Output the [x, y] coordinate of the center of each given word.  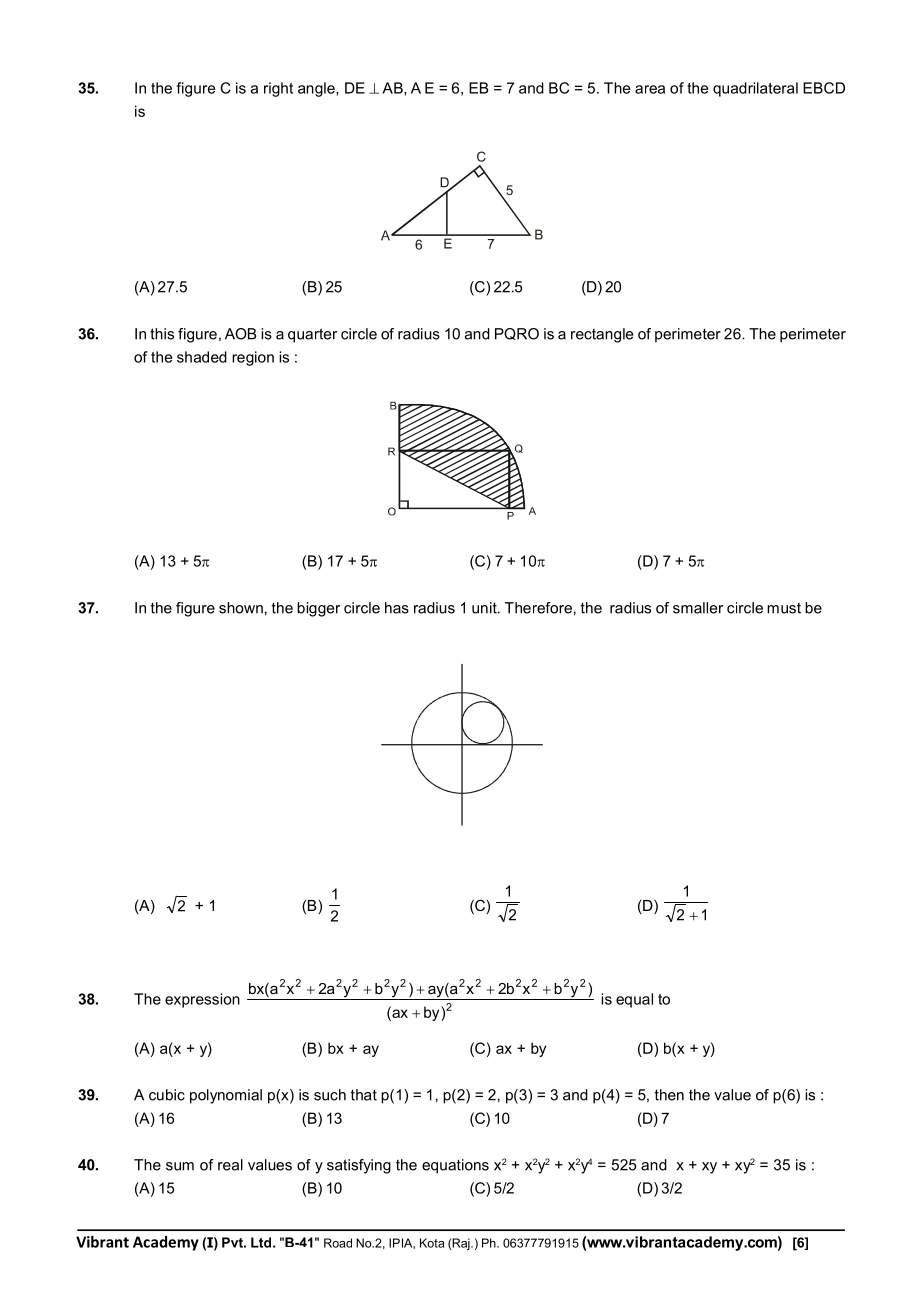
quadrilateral [755, 89]
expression [202, 1000]
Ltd [261, 1242]
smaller [698, 608]
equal [634, 1000]
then [669, 1095]
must [784, 608]
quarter [312, 335]
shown [241, 608]
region [253, 358]
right [278, 89]
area [650, 89]
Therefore [538, 608]
